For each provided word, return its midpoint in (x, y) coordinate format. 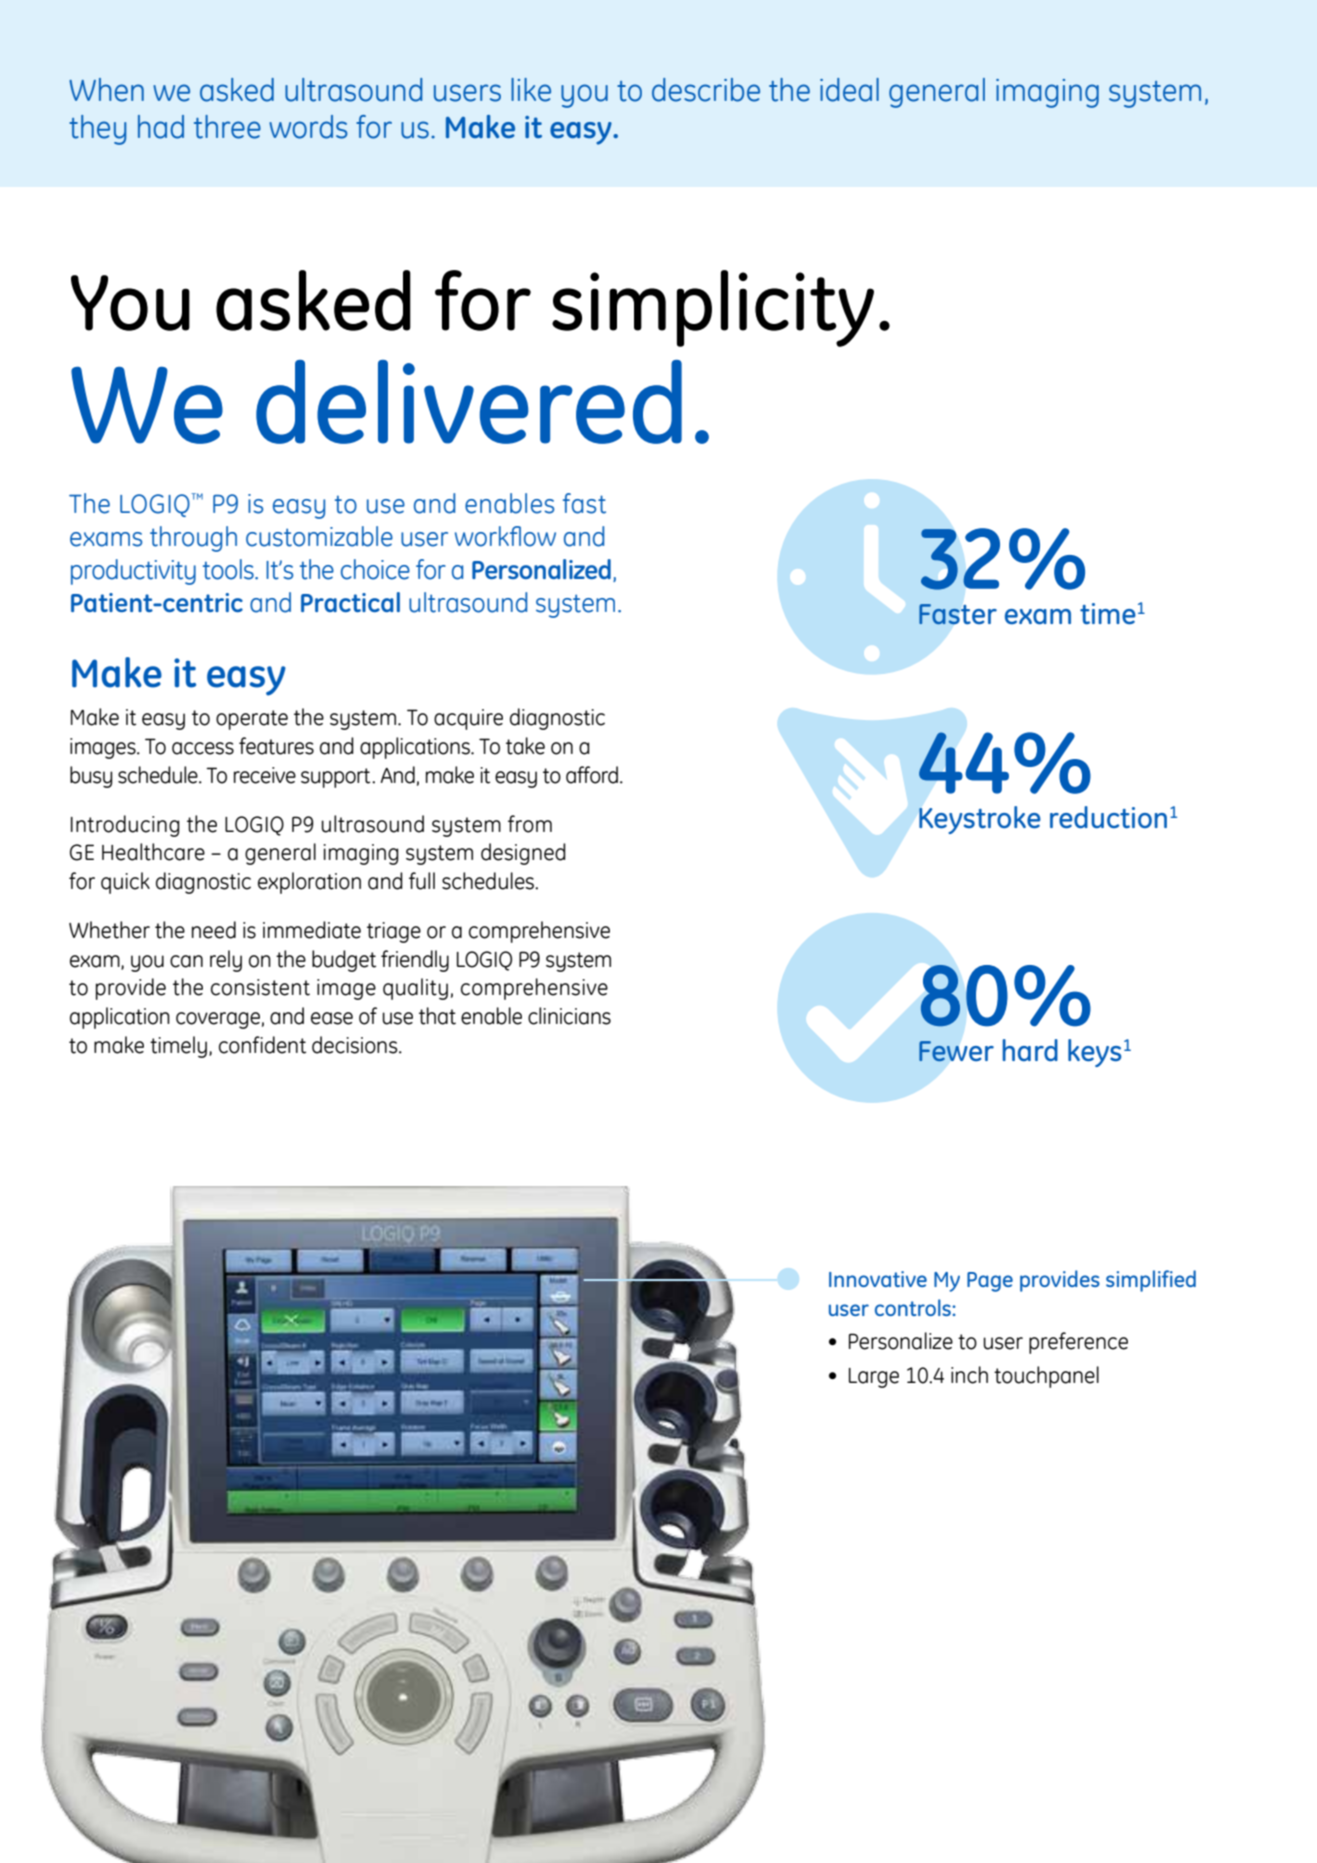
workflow (505, 536)
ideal (849, 90)
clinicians (569, 1016)
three (227, 127)
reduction (1108, 817)
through (193, 539)
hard (1030, 1050)
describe (706, 90)
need (214, 930)
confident (262, 1045)
